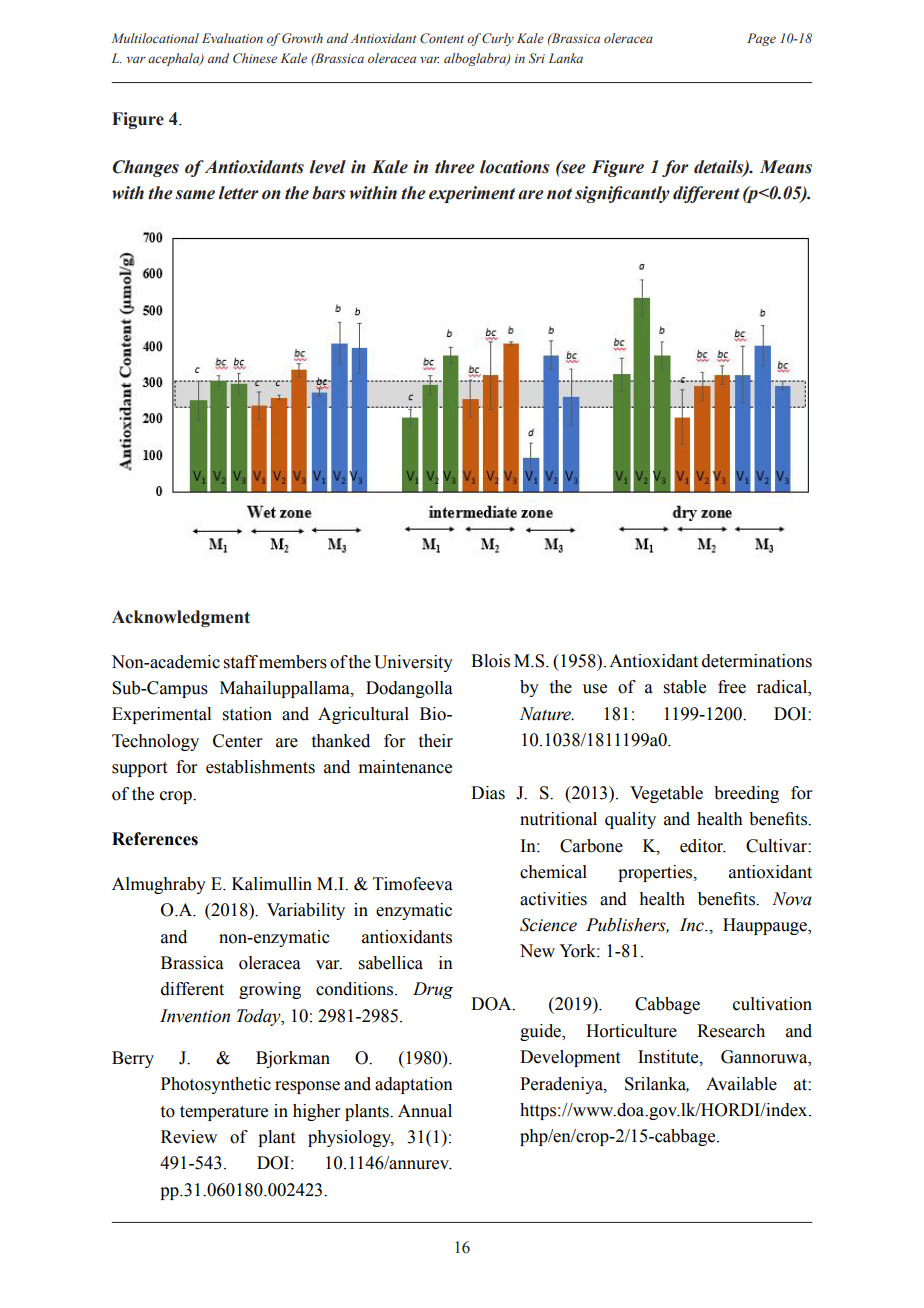  Describe the element at coordinates (559, 194) in the page. I see `not` at that location.
